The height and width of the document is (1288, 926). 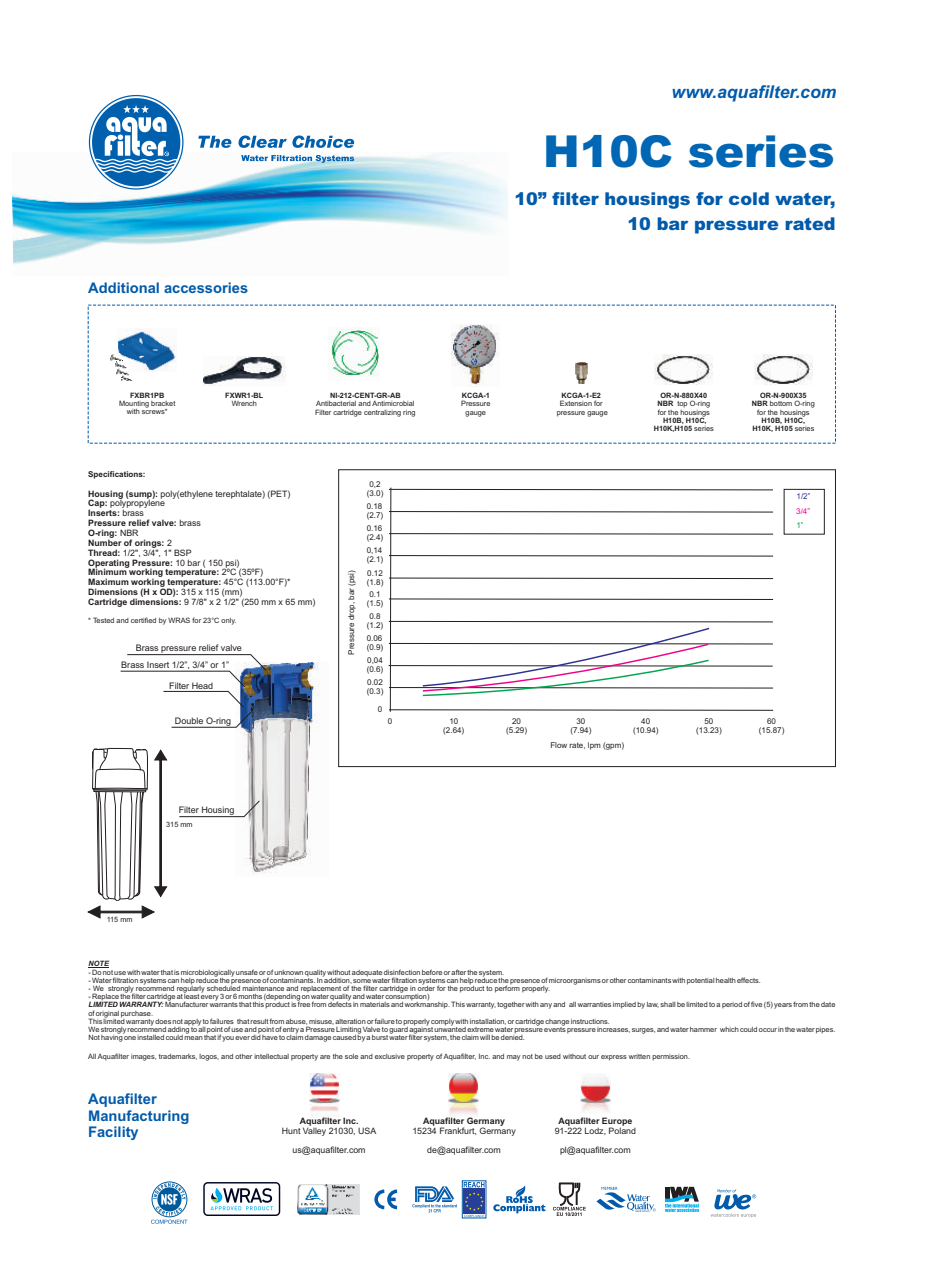 What do you see at coordinates (178, 1057) in the document?
I see `trademarks` at bounding box center [178, 1057].
